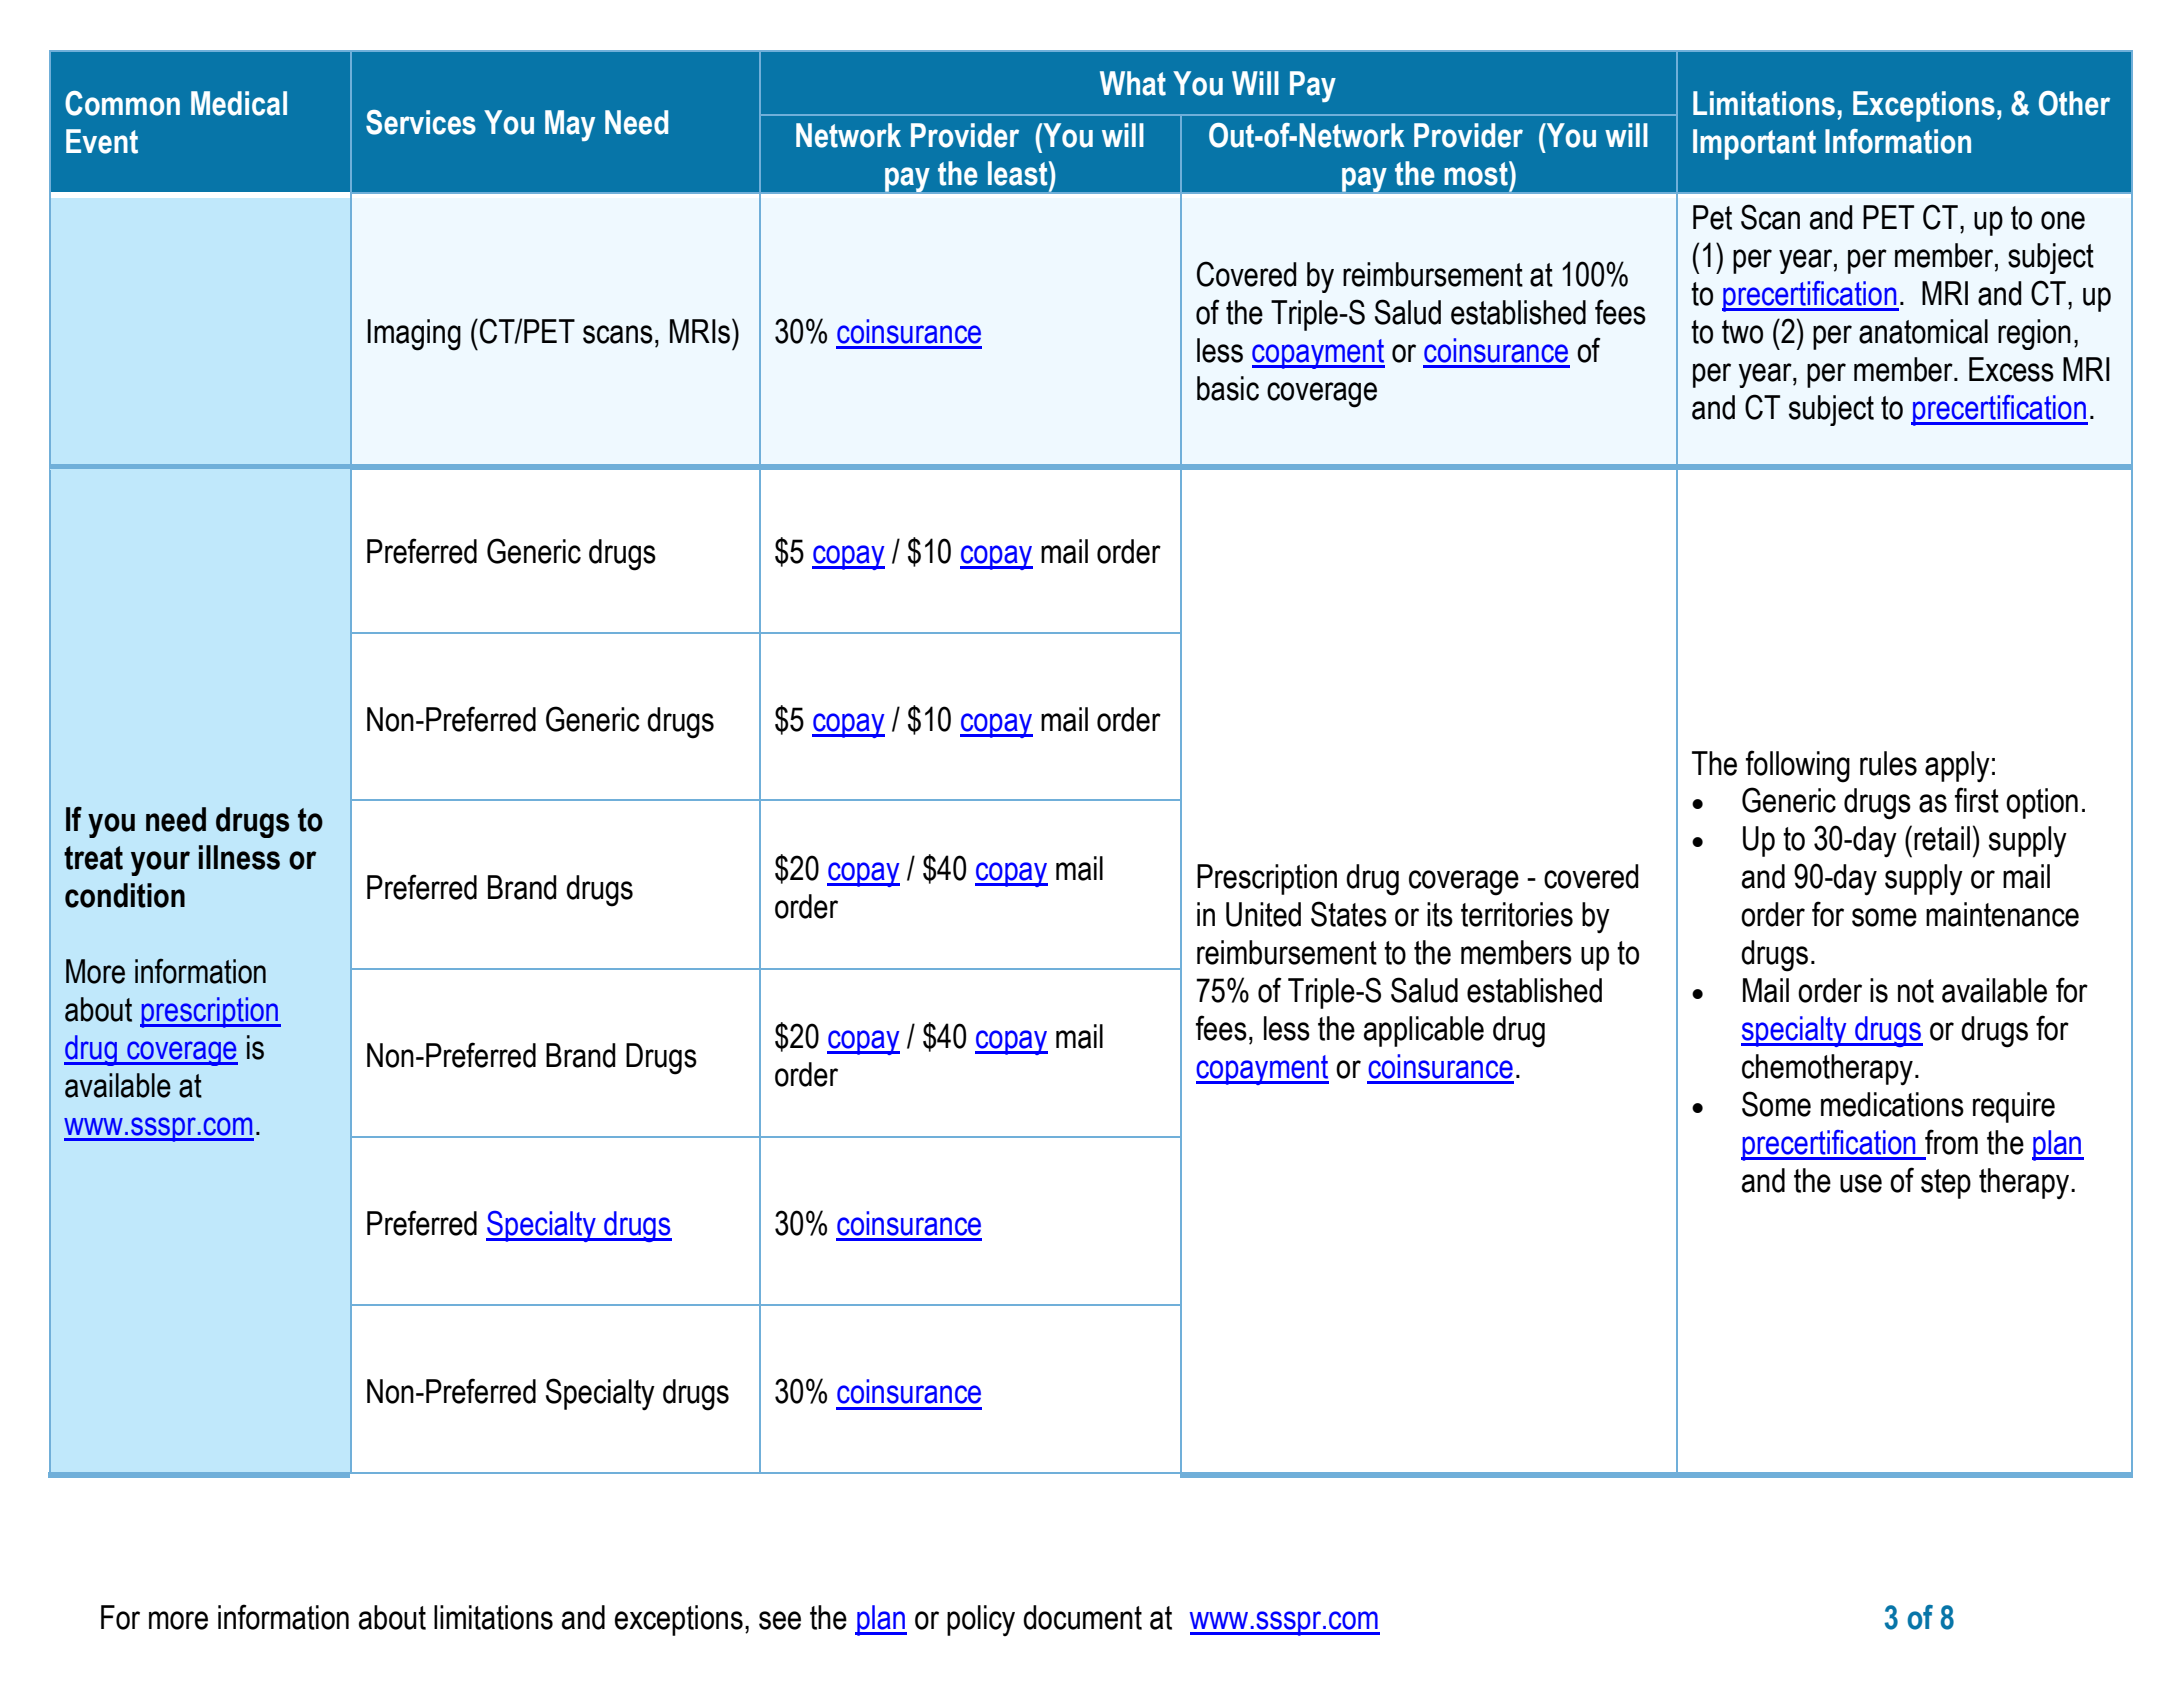 The width and height of the screenshot is (2181, 1685). I want to click on illness, so click(239, 857).
